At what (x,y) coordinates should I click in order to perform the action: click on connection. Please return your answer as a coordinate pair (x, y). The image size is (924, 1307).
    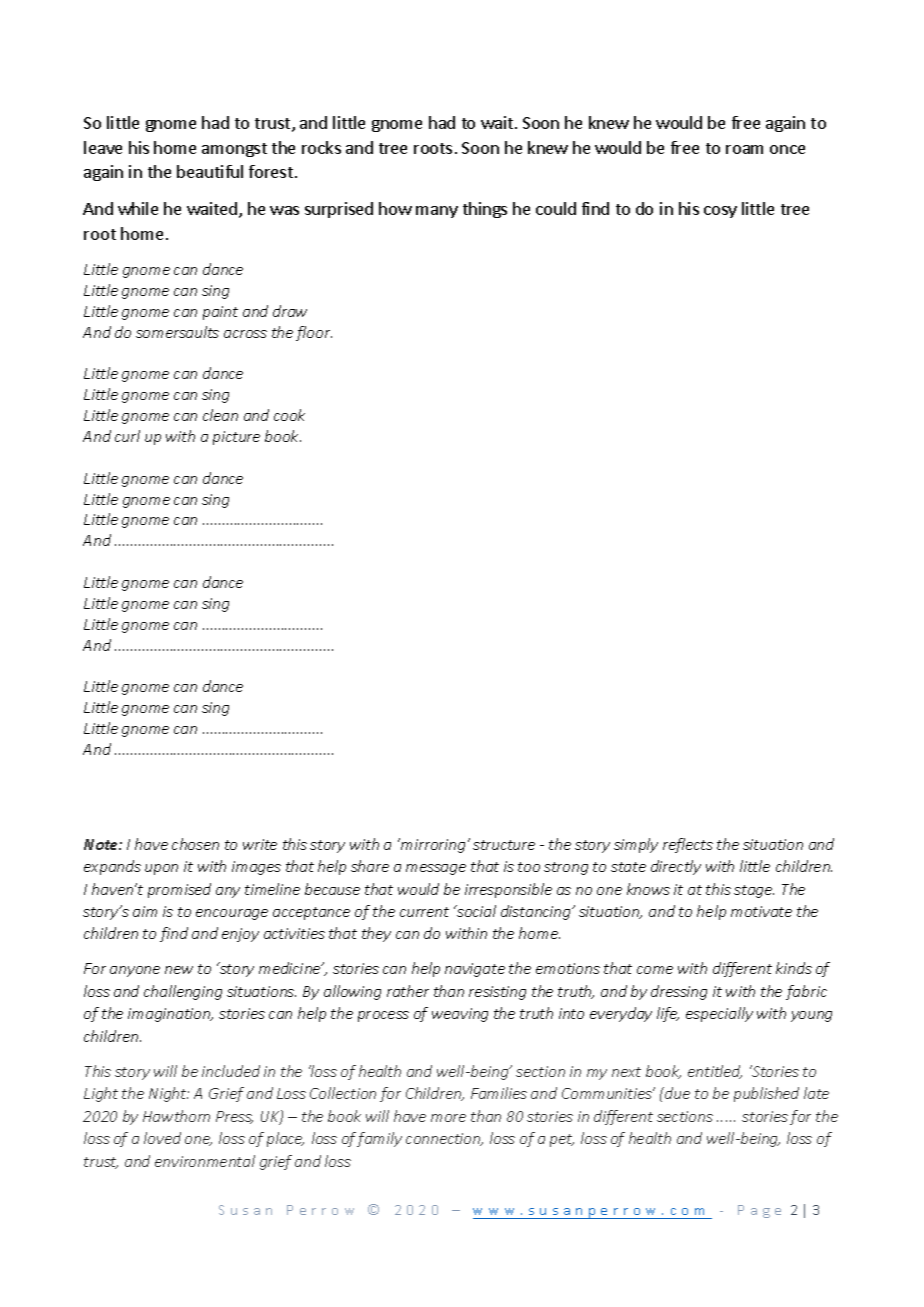
    Looking at the image, I should click on (444, 1139).
